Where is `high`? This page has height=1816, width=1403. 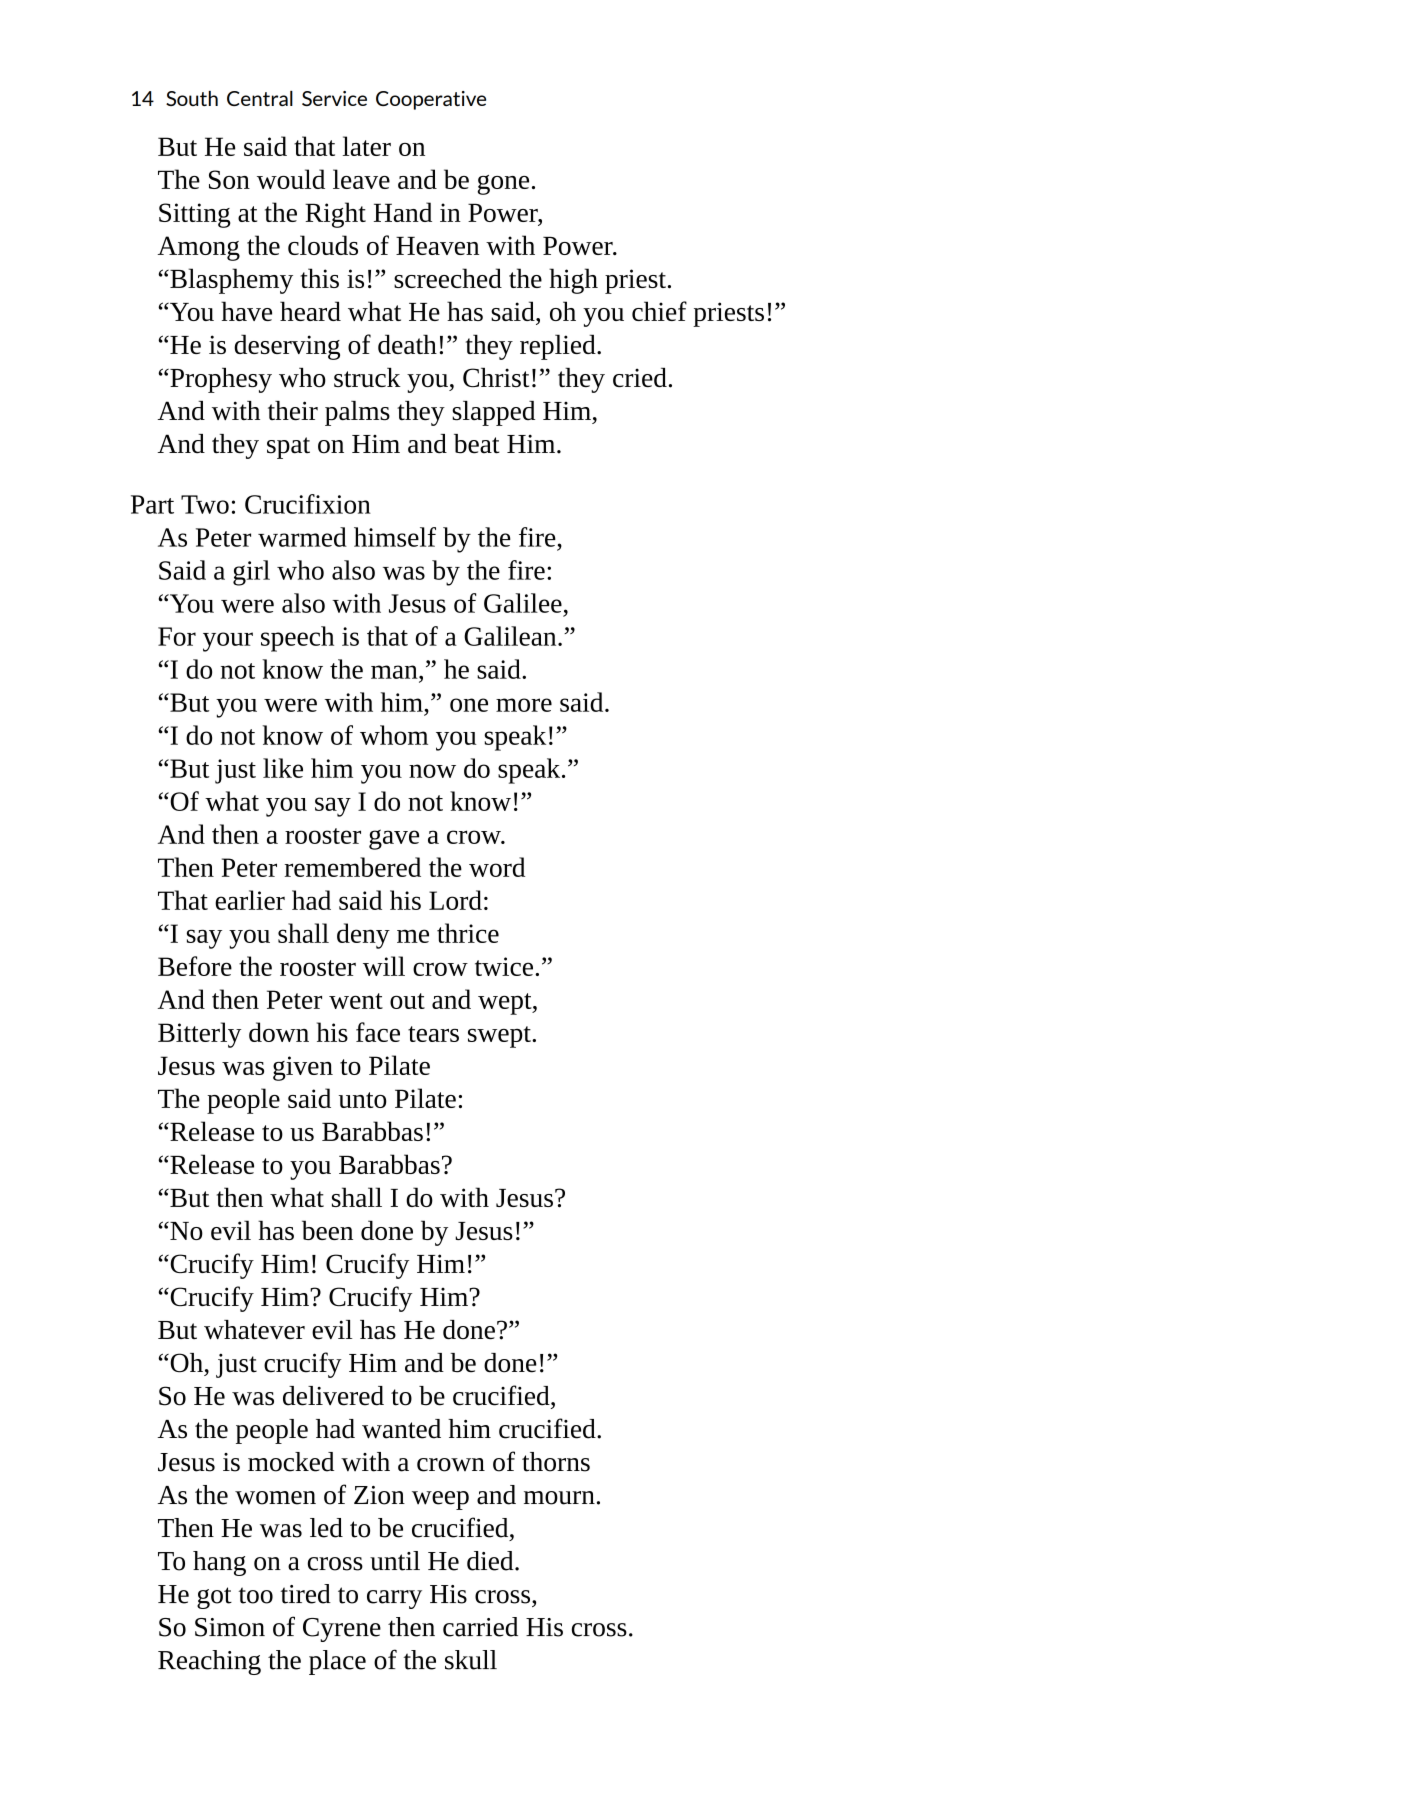
high is located at coordinates (573, 281).
